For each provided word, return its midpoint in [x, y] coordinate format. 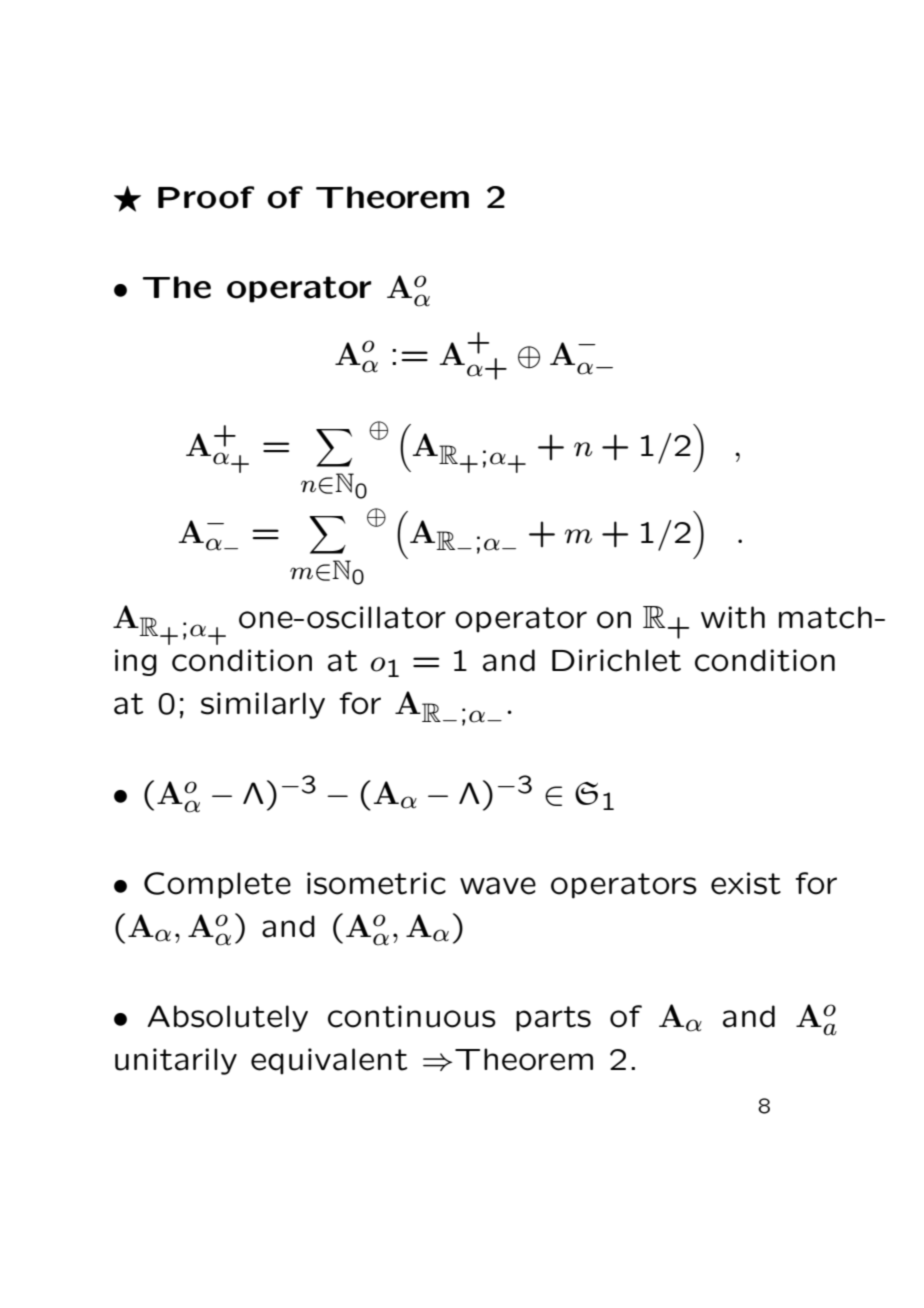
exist [746, 883]
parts [553, 1019]
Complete [217, 885]
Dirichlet [616, 660]
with [733, 617]
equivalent [329, 1061]
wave [498, 886]
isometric [376, 883]
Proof [206, 197]
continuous [412, 1016]
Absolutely [227, 1018]
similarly [263, 705]
